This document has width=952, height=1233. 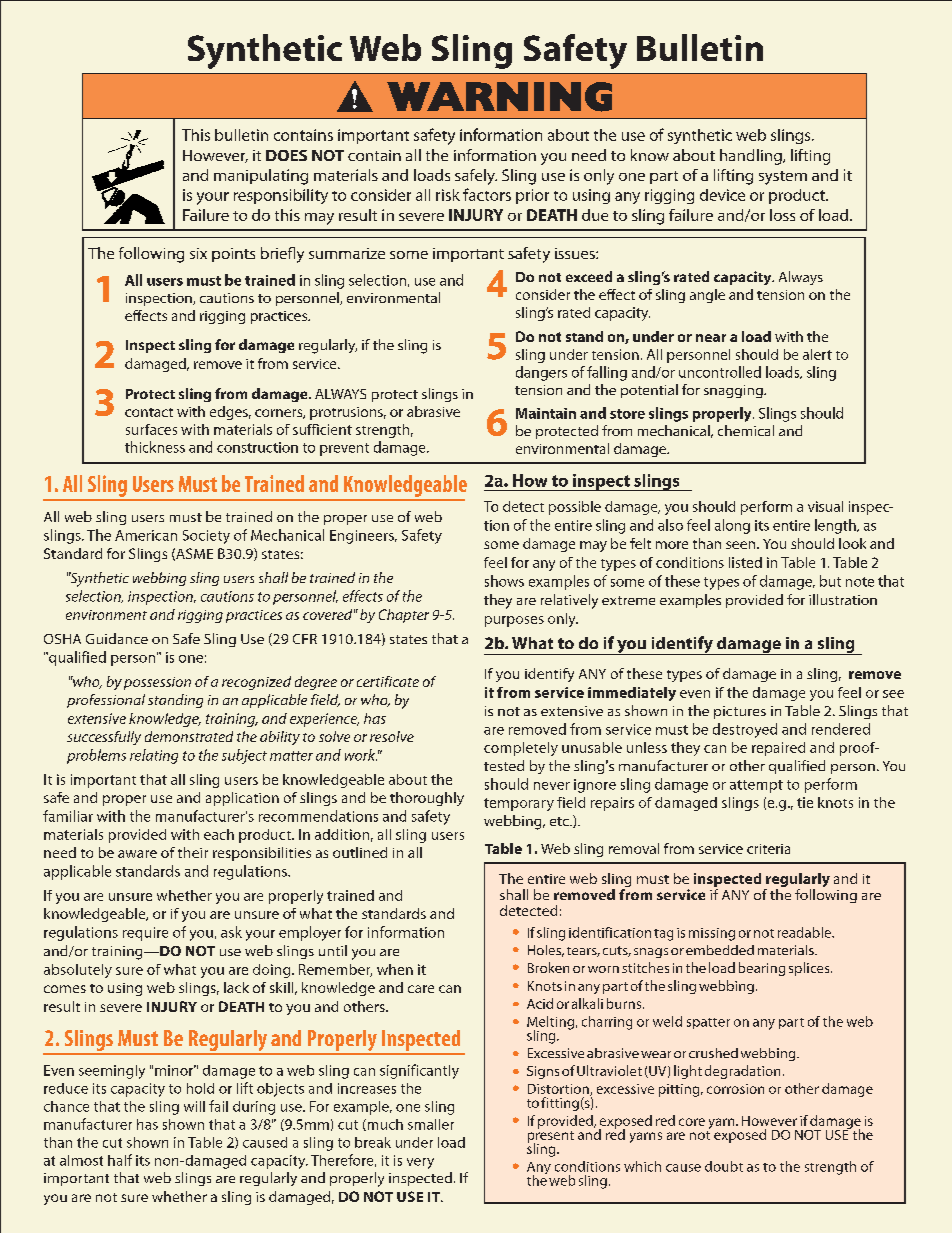 What do you see at coordinates (499, 97) in the document?
I see `WARNING` at bounding box center [499, 97].
